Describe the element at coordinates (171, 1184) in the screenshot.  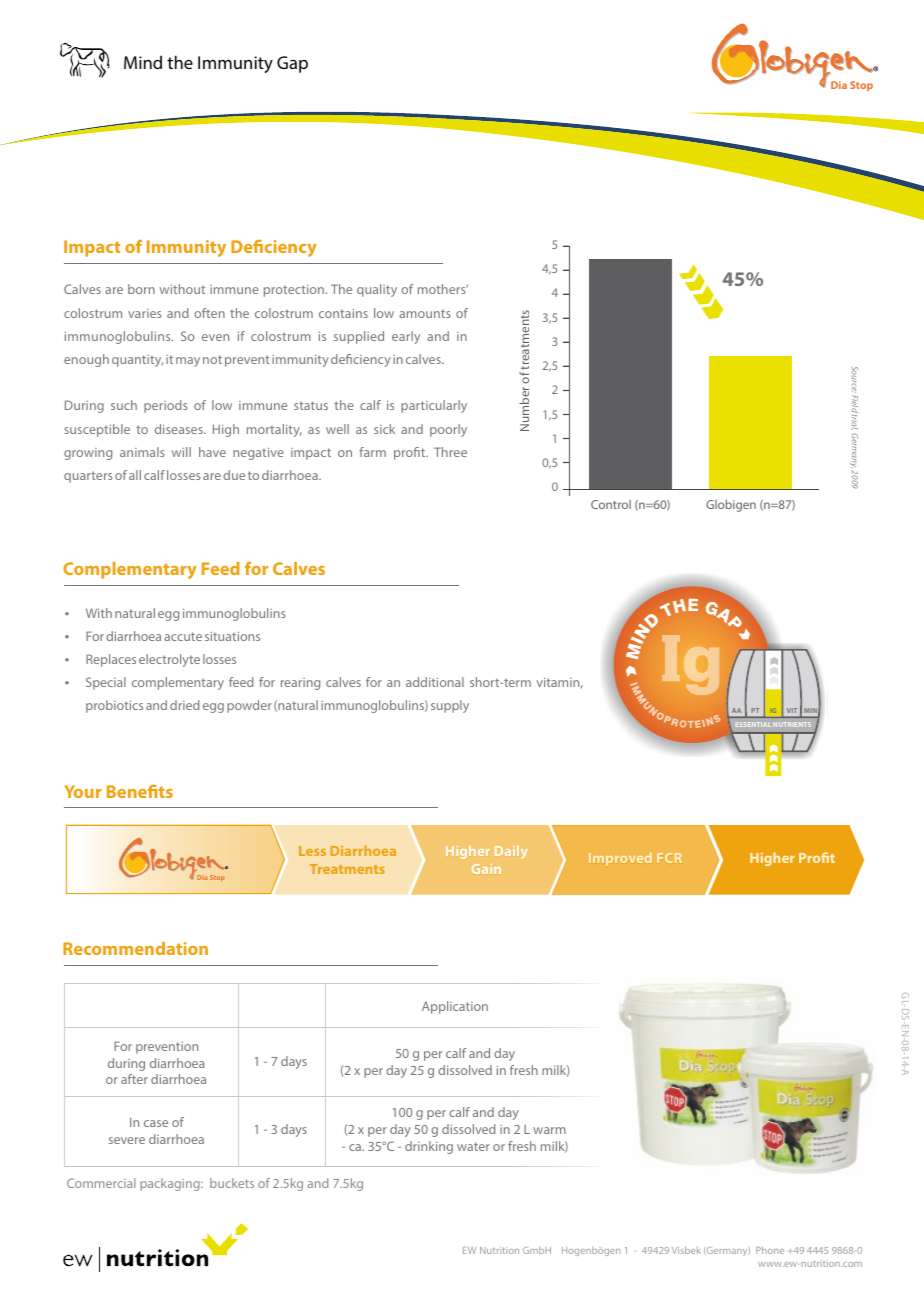
I see `packaging` at that location.
